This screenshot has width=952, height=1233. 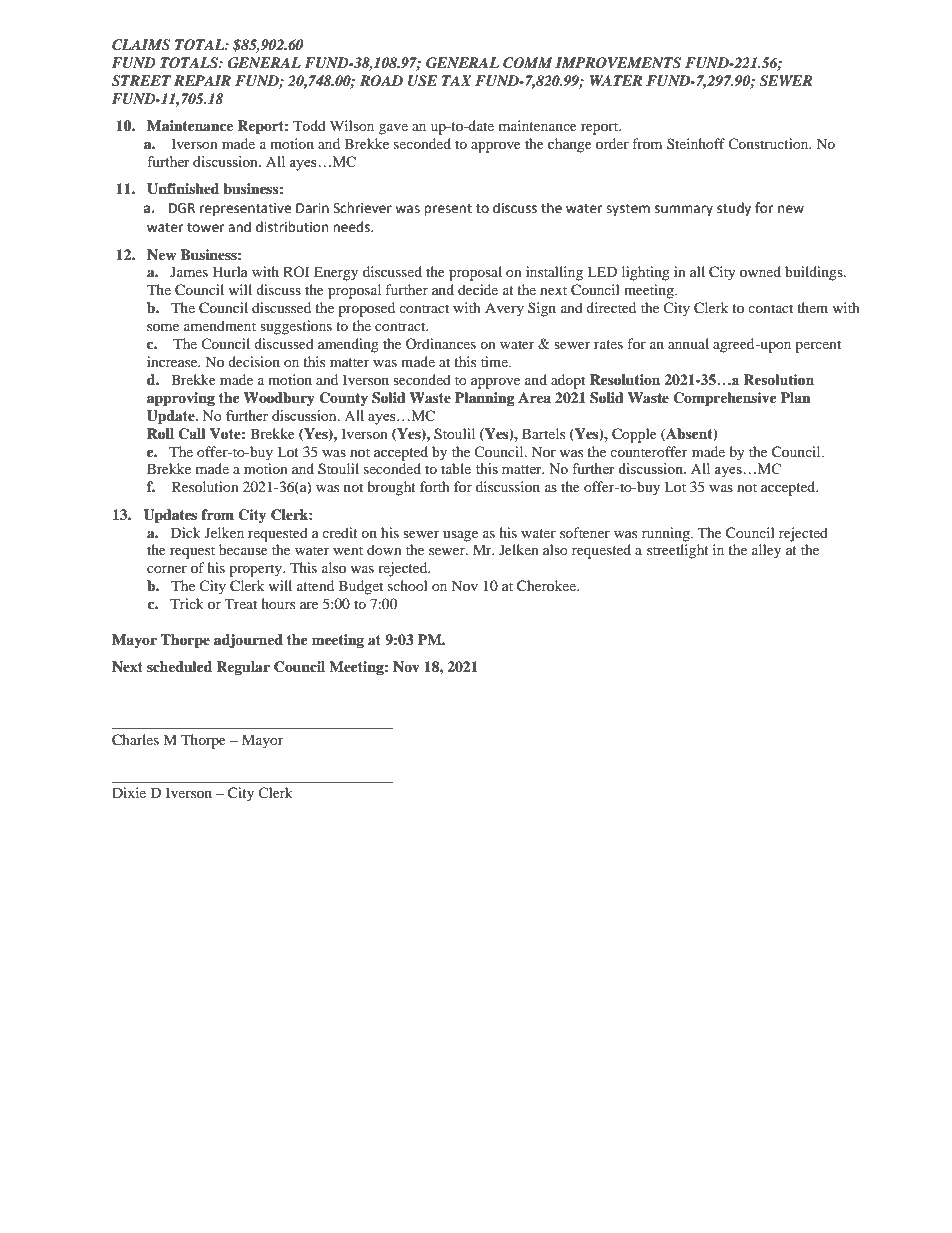 I want to click on Dixie, so click(x=129, y=792).
